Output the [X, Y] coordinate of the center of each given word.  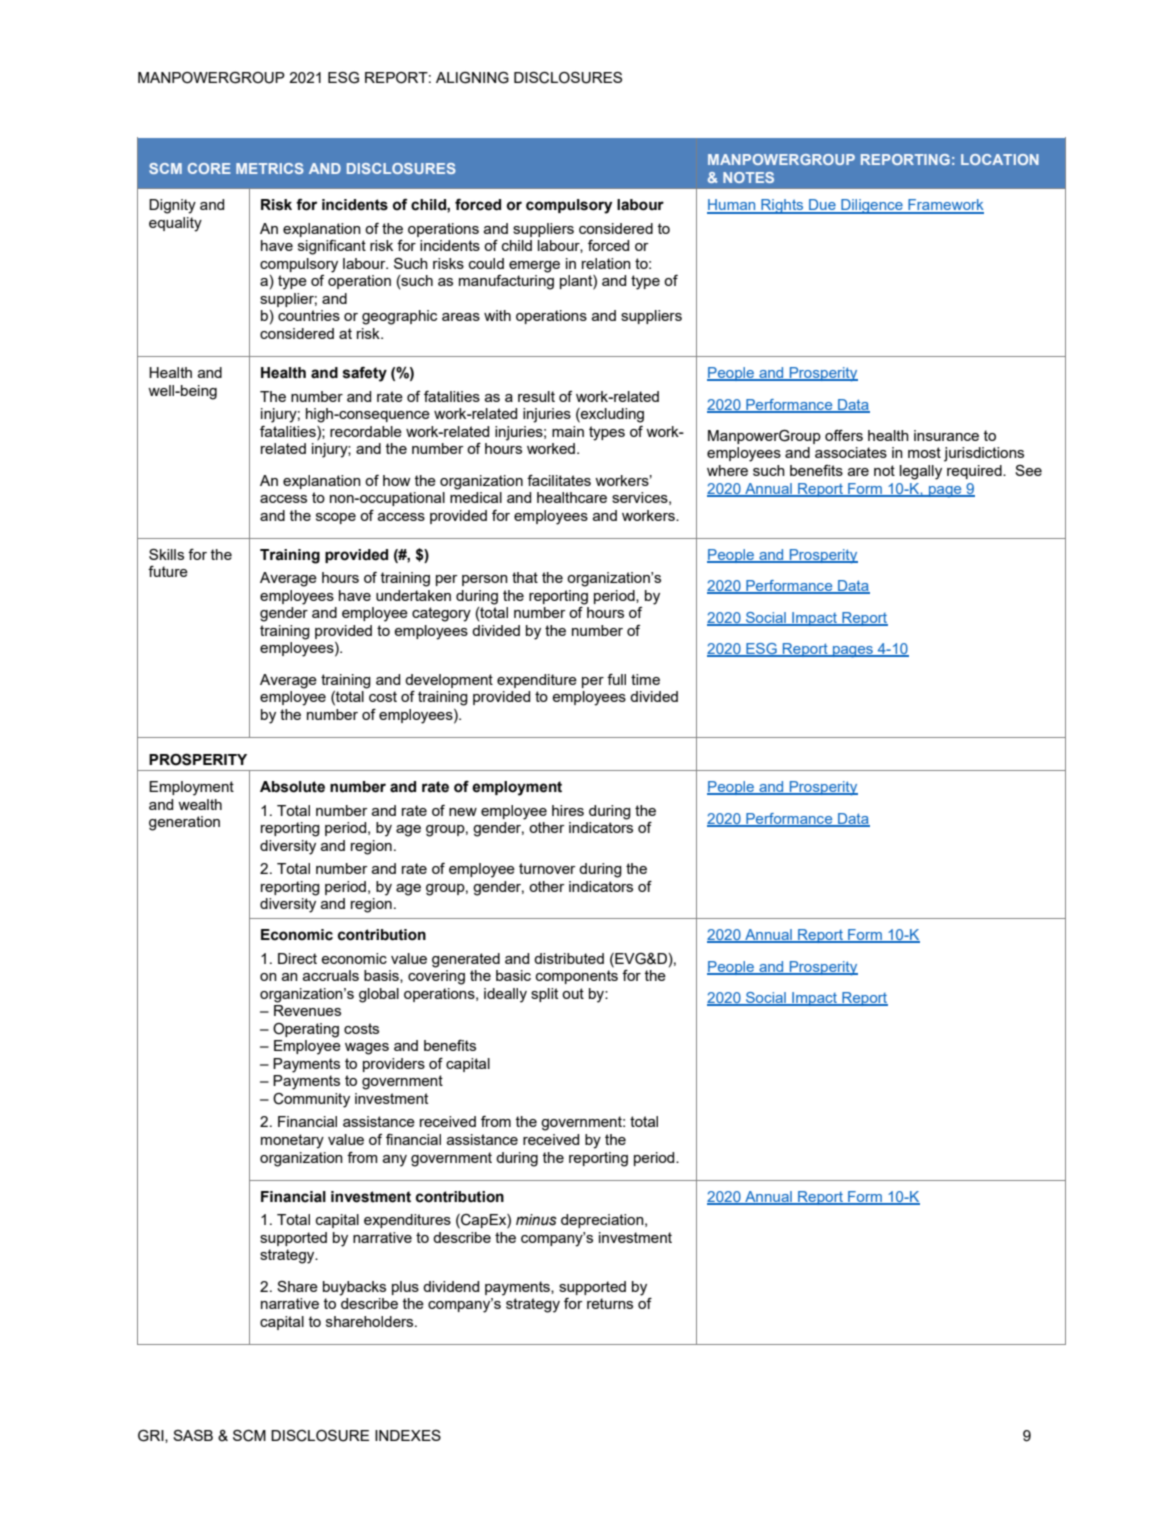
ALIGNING [472, 78]
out [573, 993]
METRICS [270, 168]
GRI [152, 1436]
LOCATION [1000, 159]
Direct [297, 958]
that [525, 577]
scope [336, 518]
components [577, 977]
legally [921, 472]
